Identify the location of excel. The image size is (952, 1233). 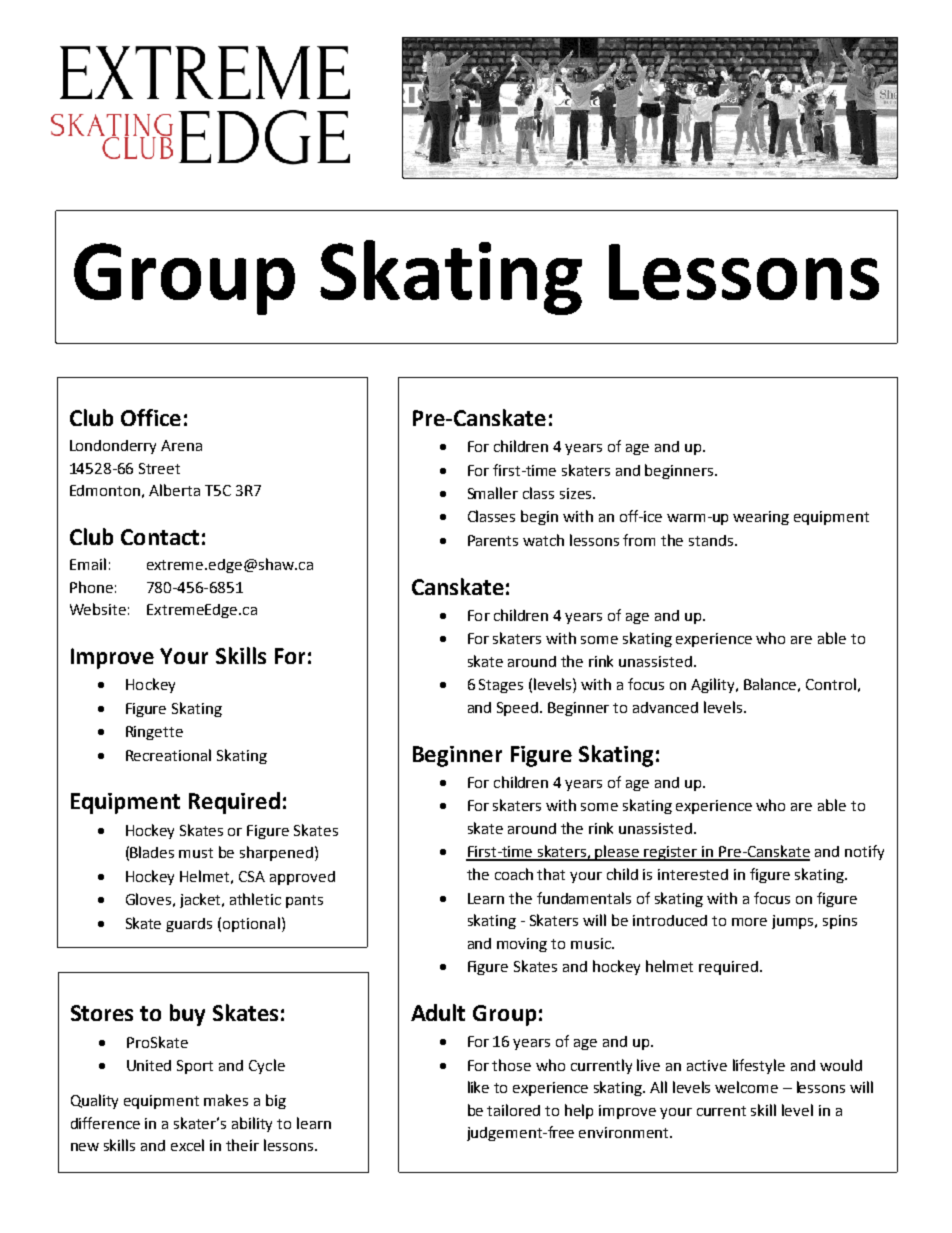
(187, 1145).
